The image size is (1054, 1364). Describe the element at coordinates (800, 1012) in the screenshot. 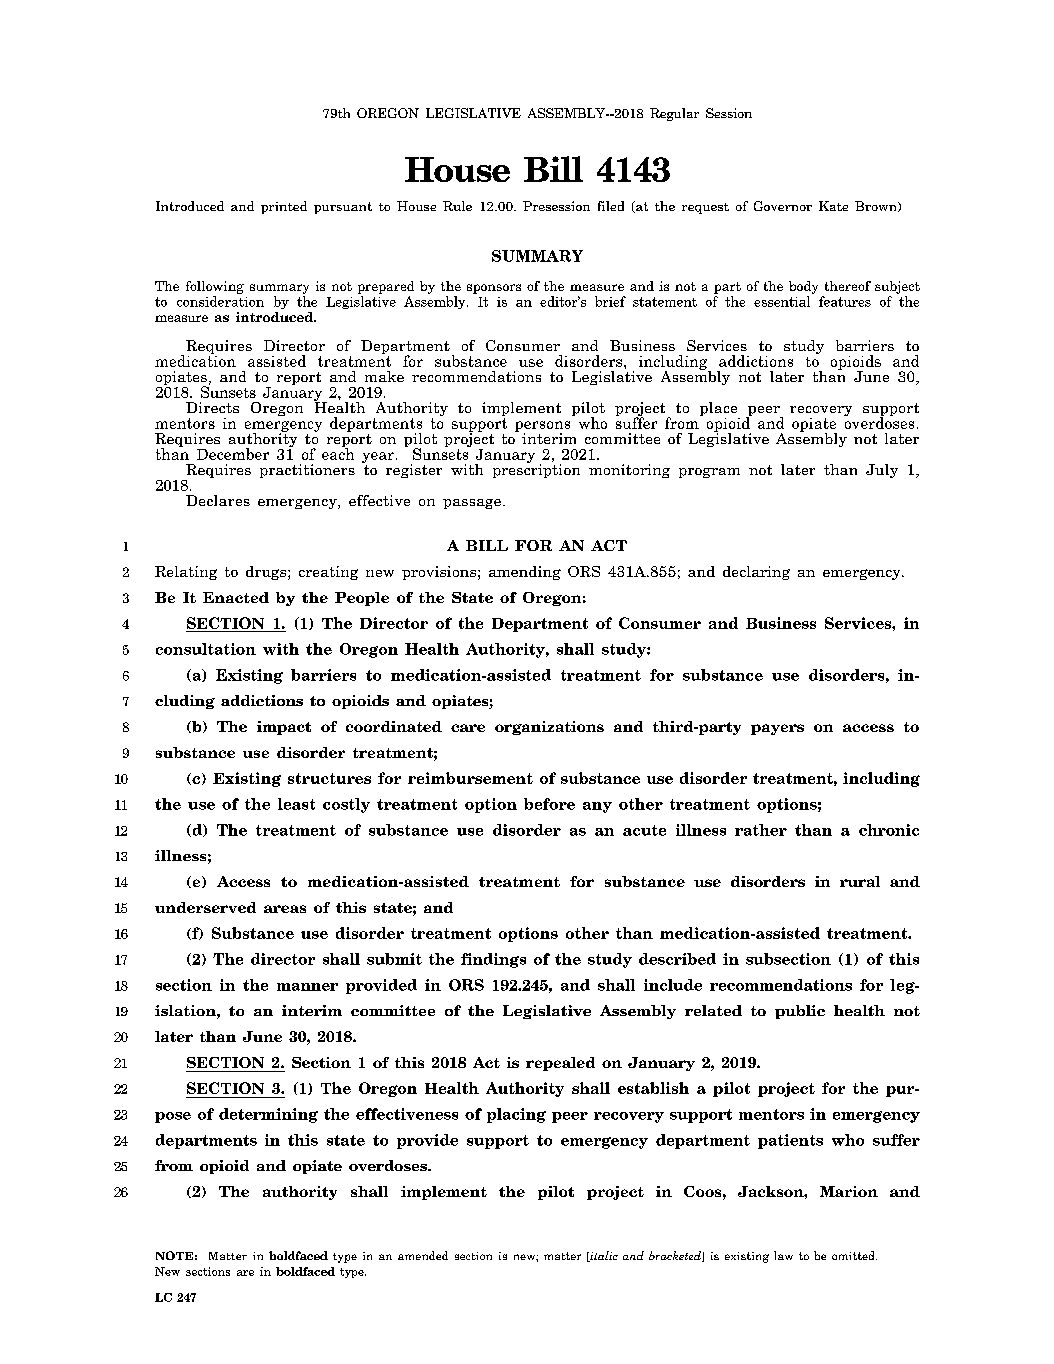

I see `public` at that location.
